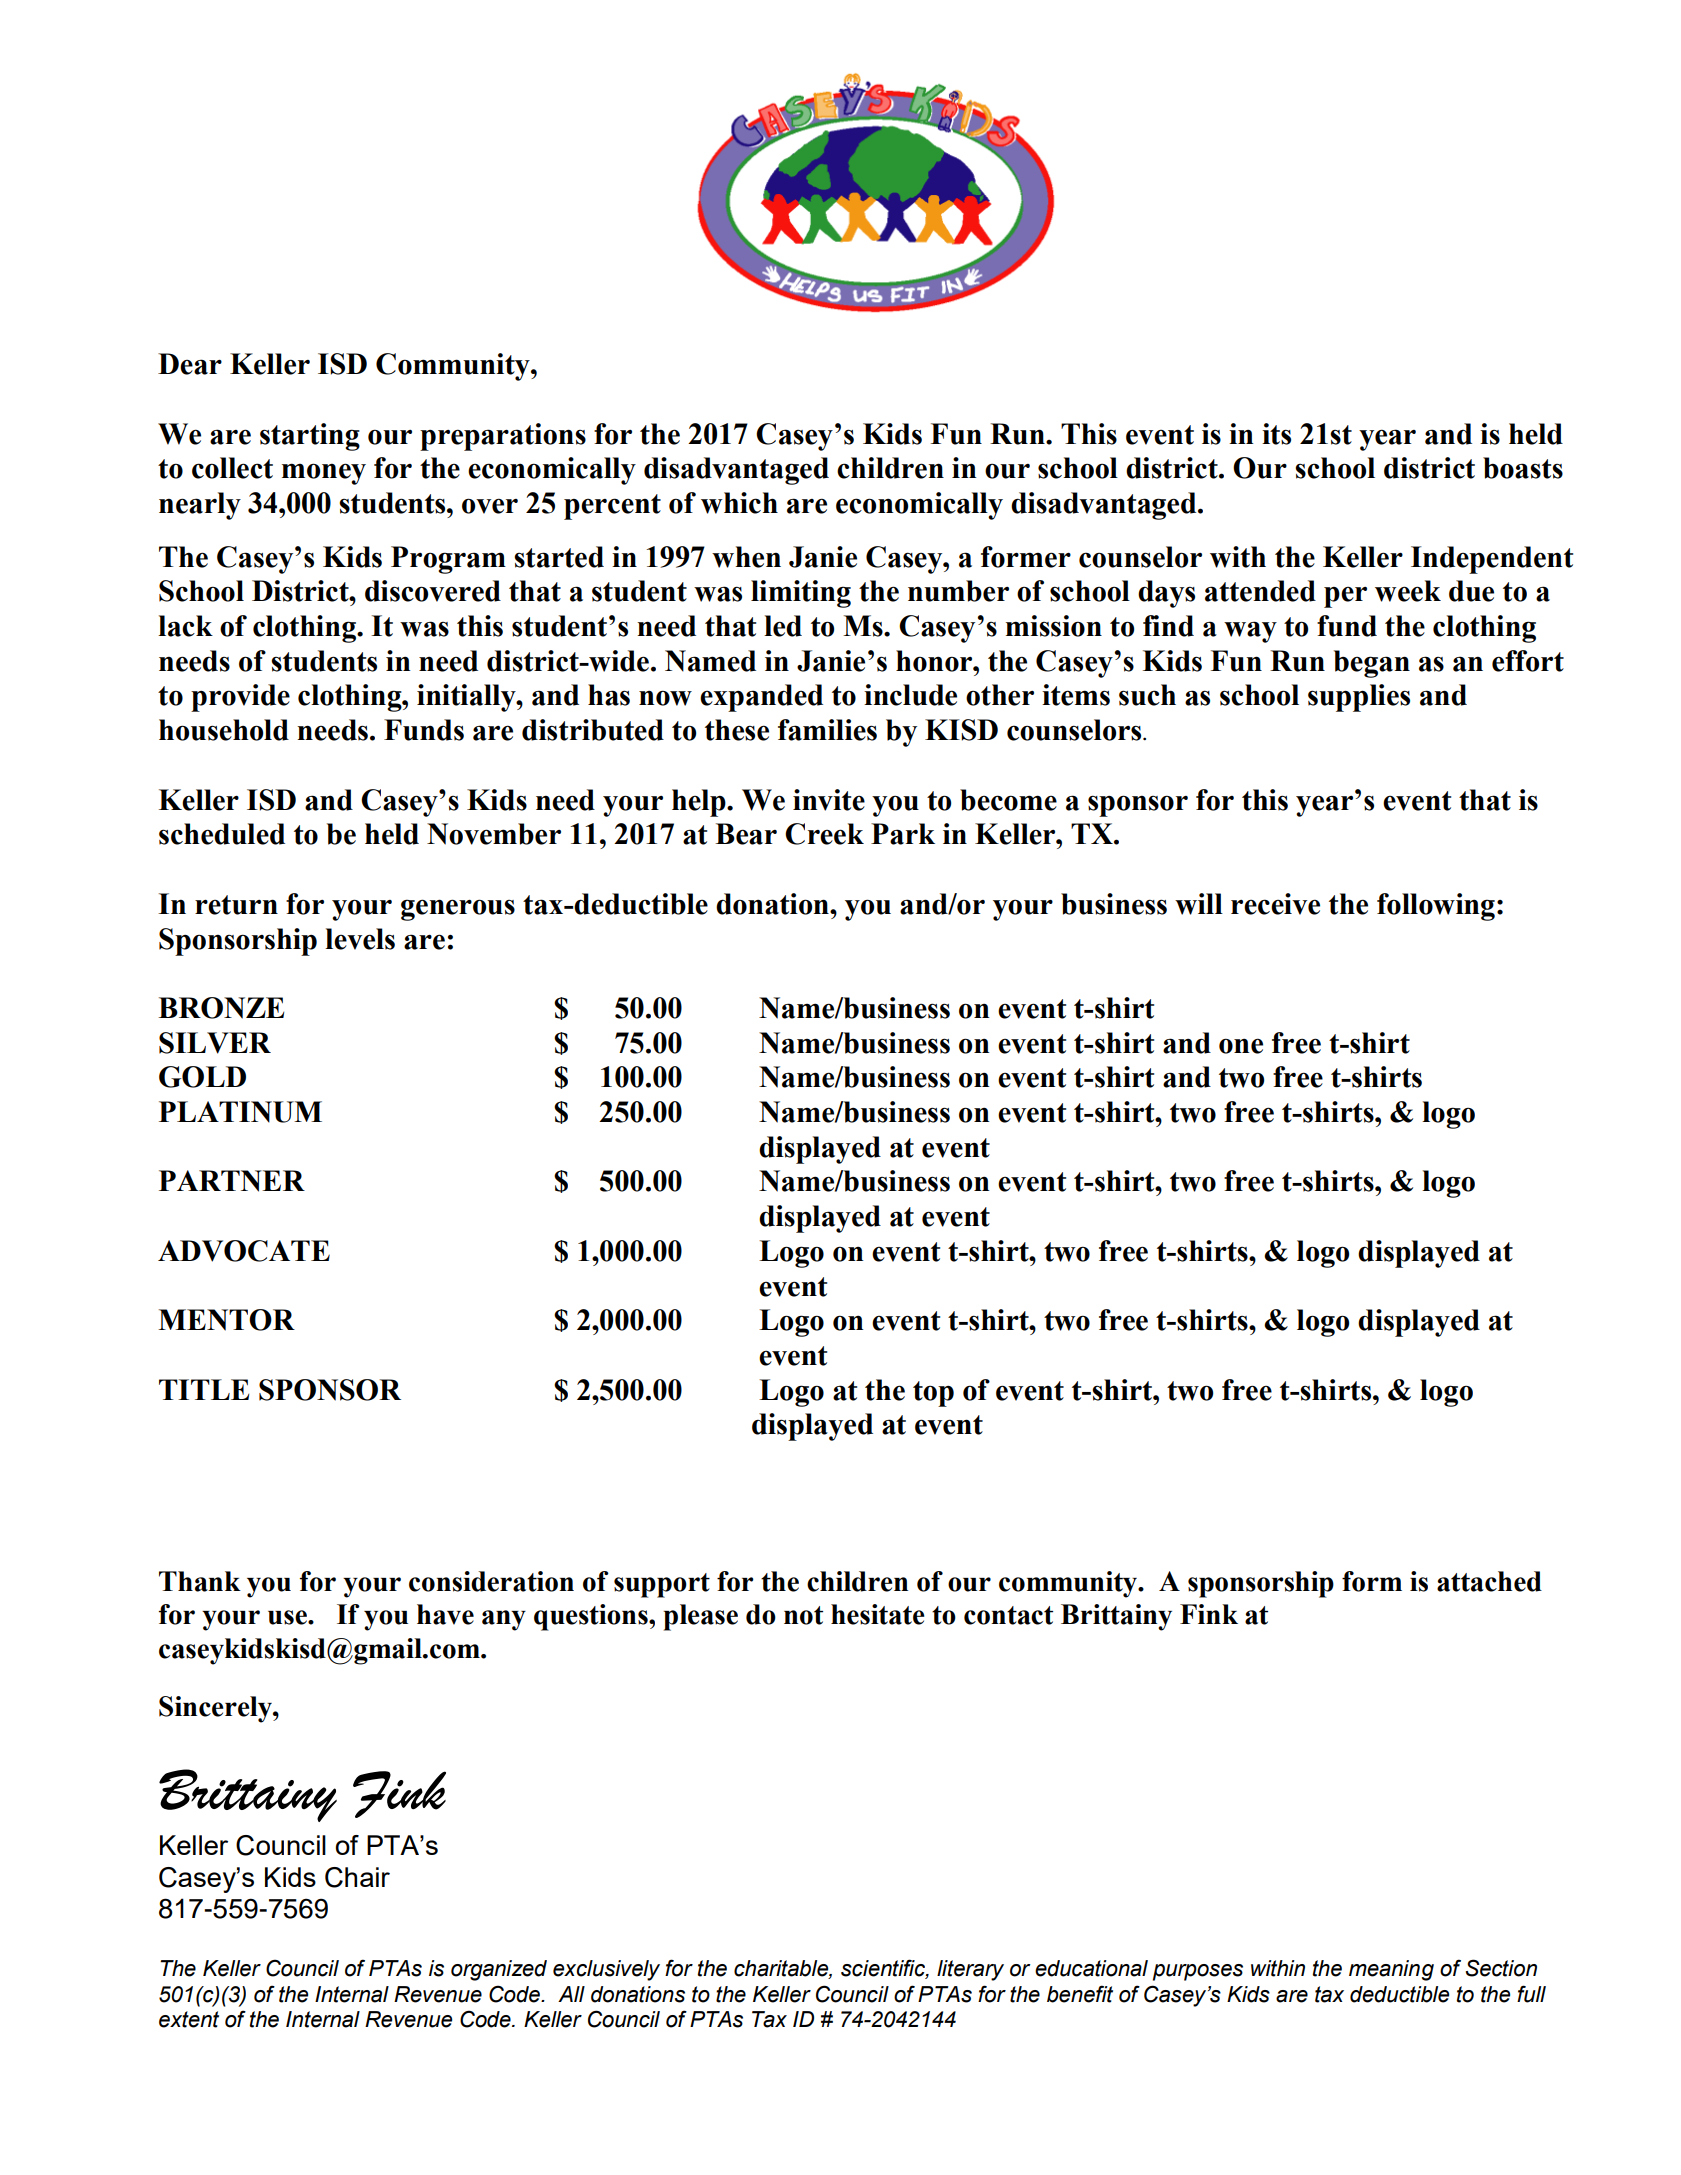 The height and width of the page is (2175, 1681). Describe the element at coordinates (739, 503) in the page. I see `which` at that location.
